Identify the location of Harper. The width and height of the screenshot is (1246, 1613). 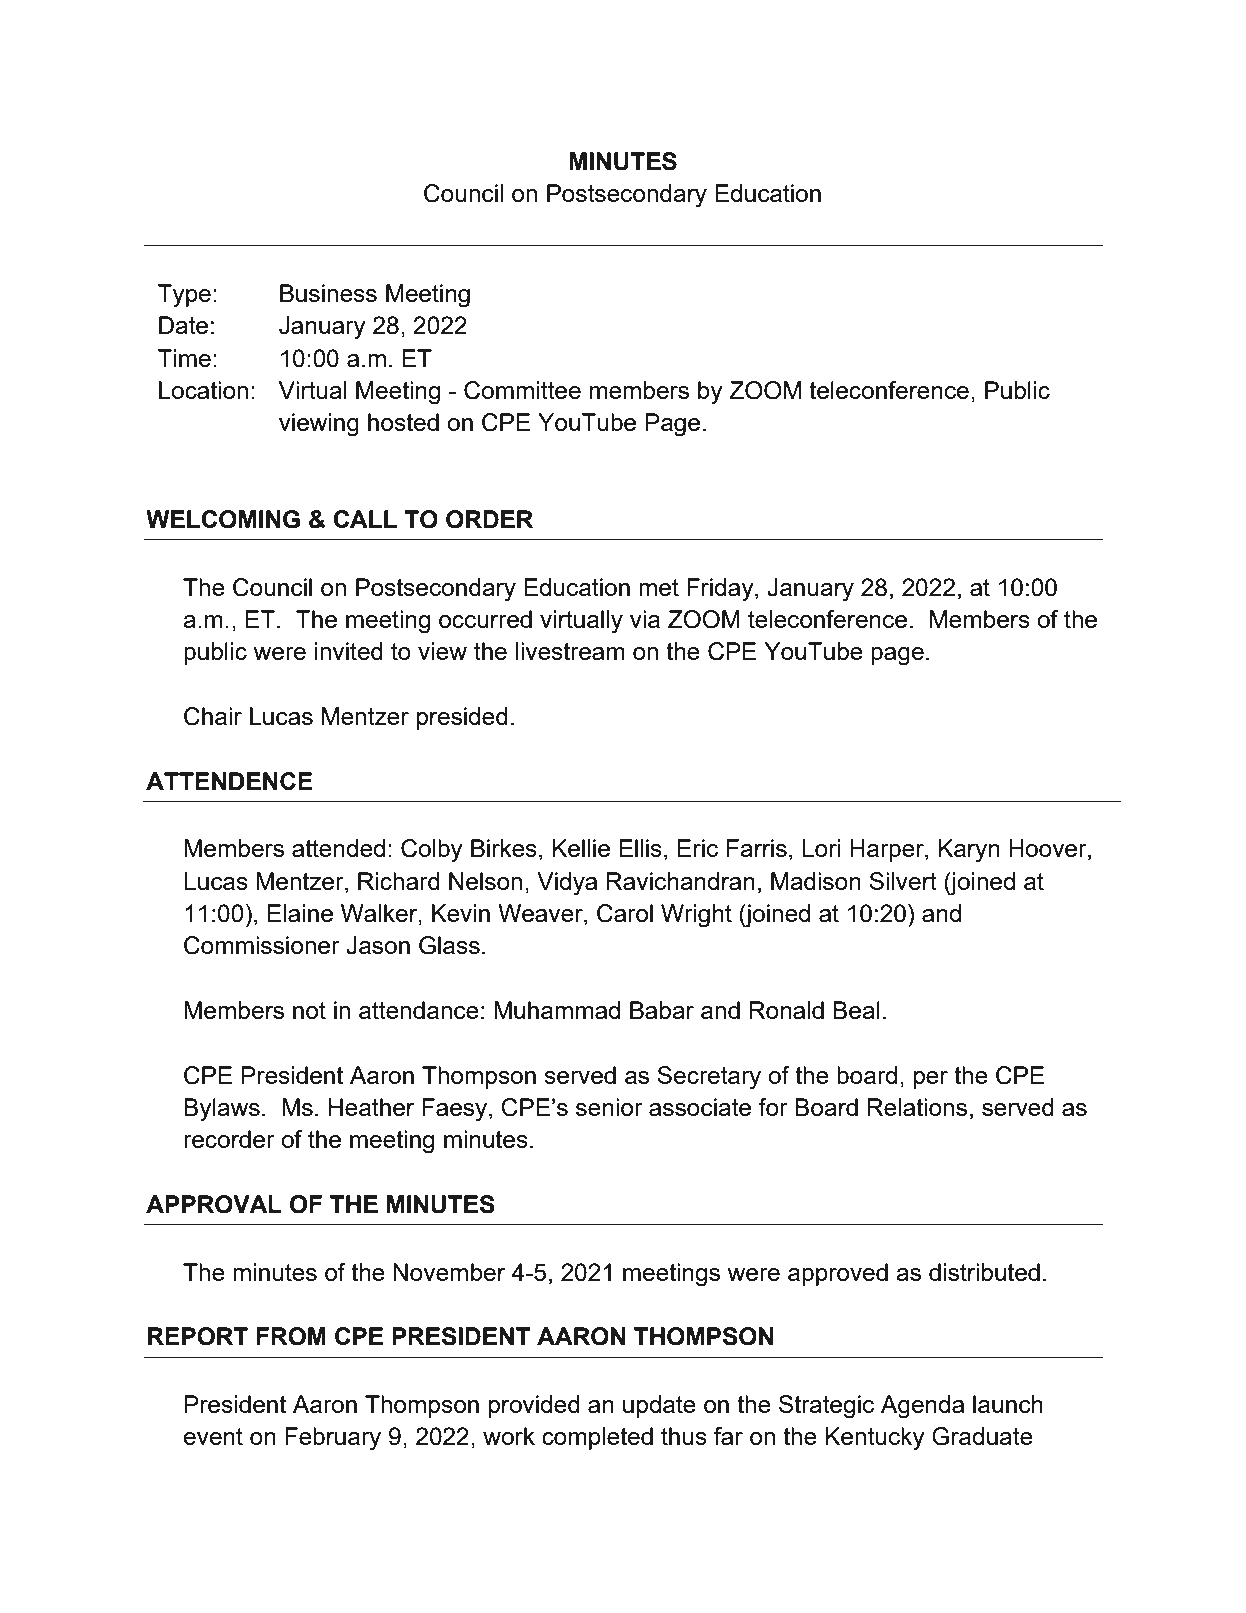
(888, 850).
